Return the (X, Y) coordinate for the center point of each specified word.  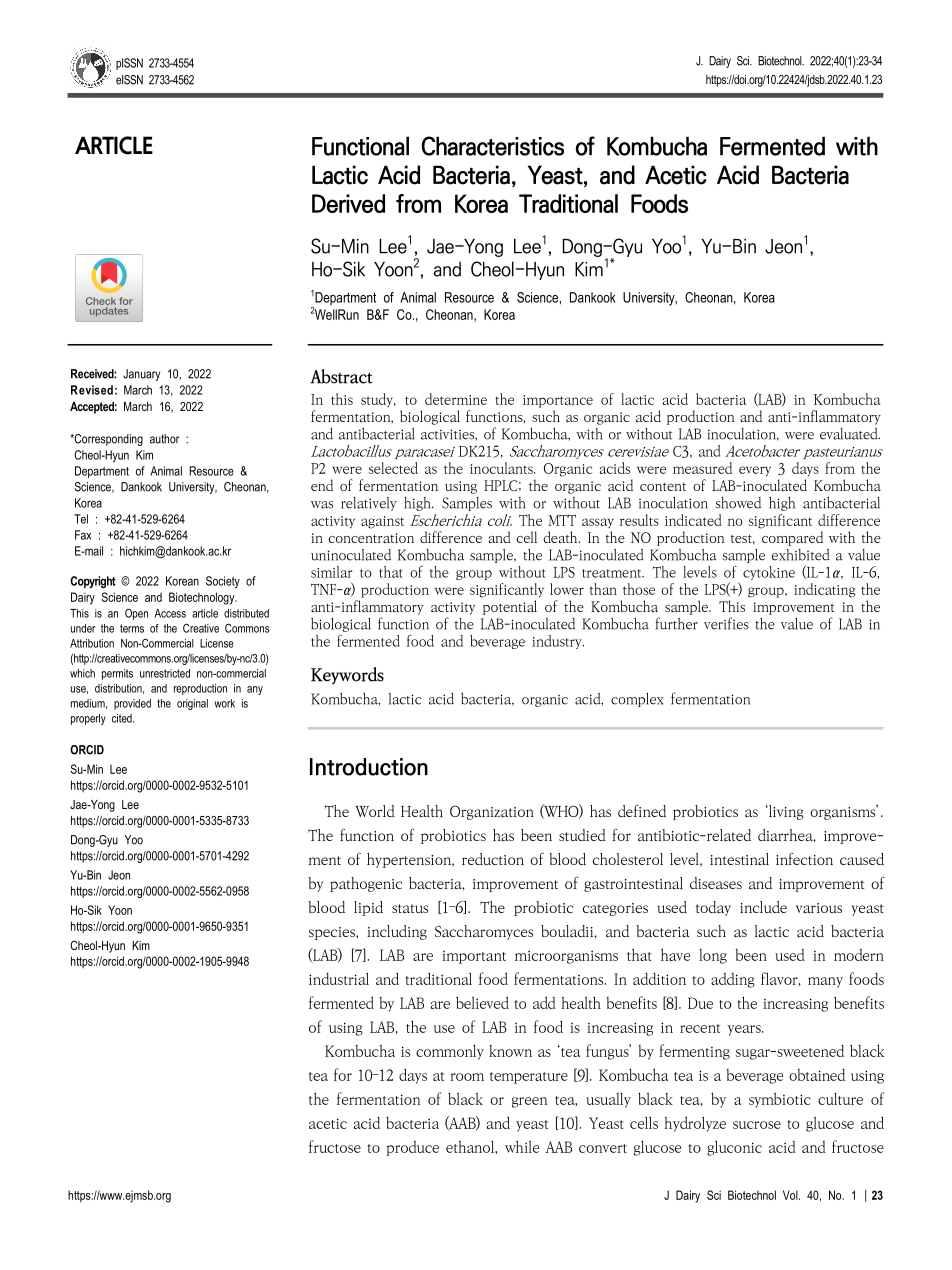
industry (558, 642)
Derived (348, 203)
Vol (791, 1195)
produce (412, 1148)
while (522, 1146)
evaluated (850, 434)
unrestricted (165, 673)
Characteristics (492, 146)
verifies (726, 623)
